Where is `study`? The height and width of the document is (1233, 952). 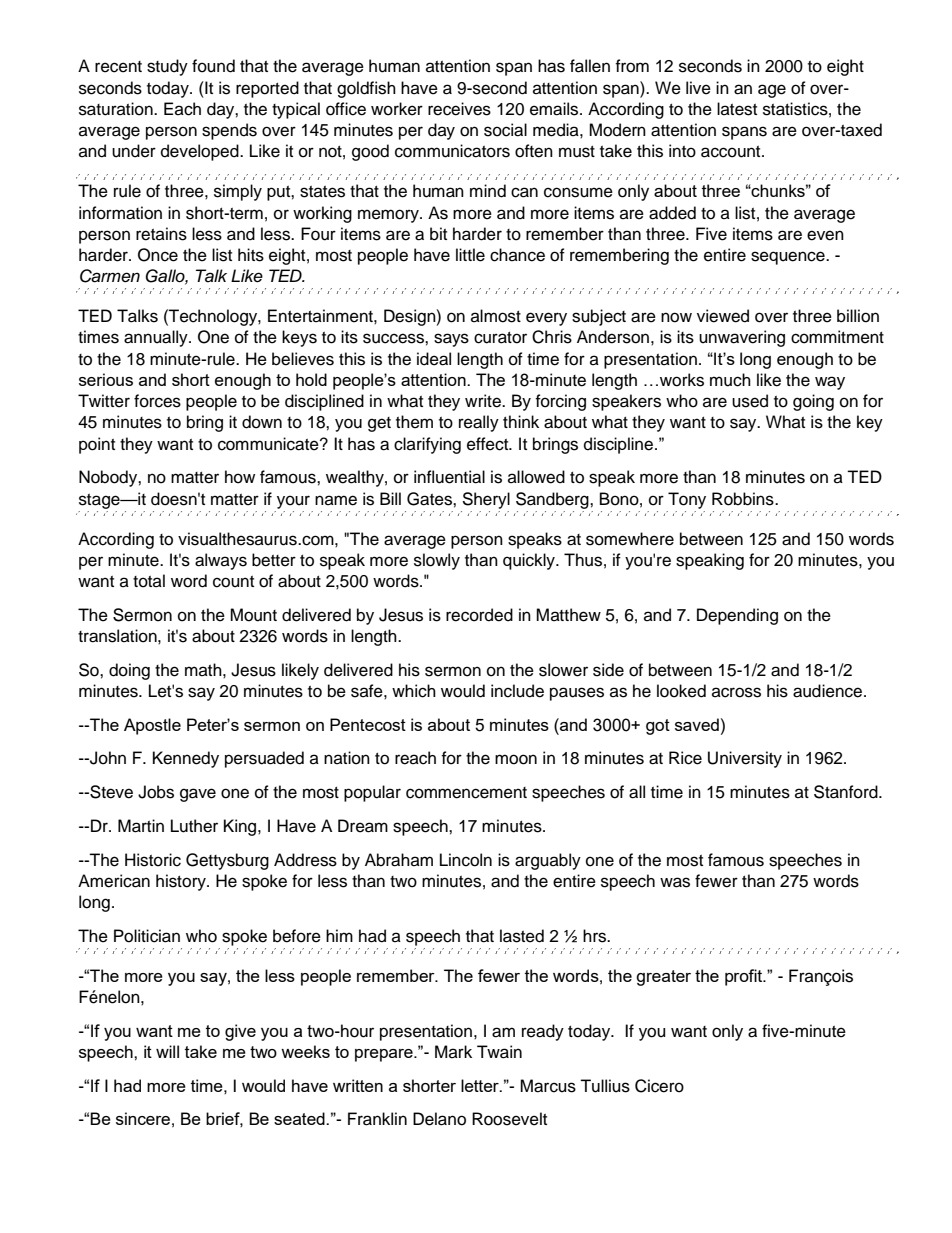 study is located at coordinates (167, 67).
